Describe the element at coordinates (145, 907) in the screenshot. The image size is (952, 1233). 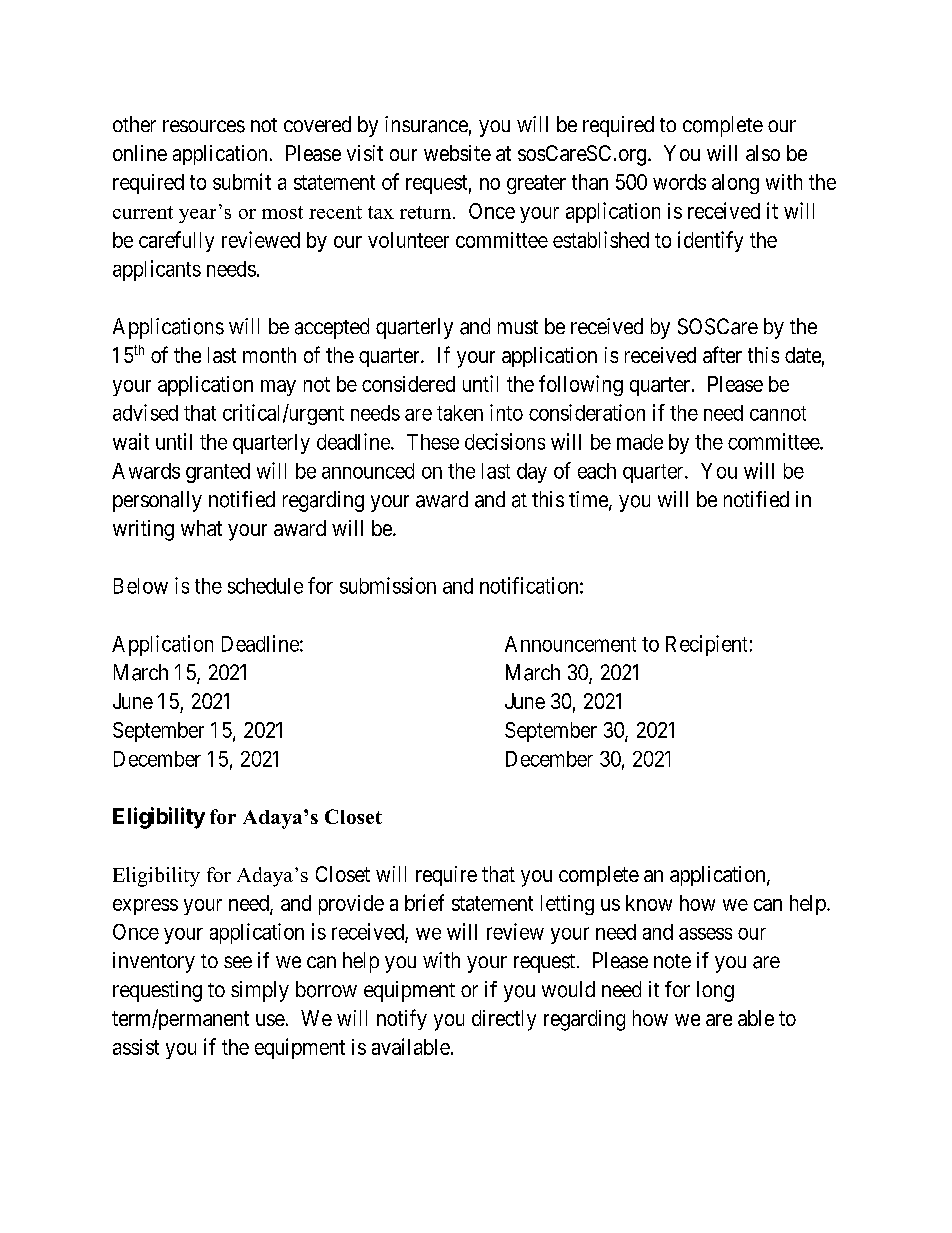
I see `express` at that location.
